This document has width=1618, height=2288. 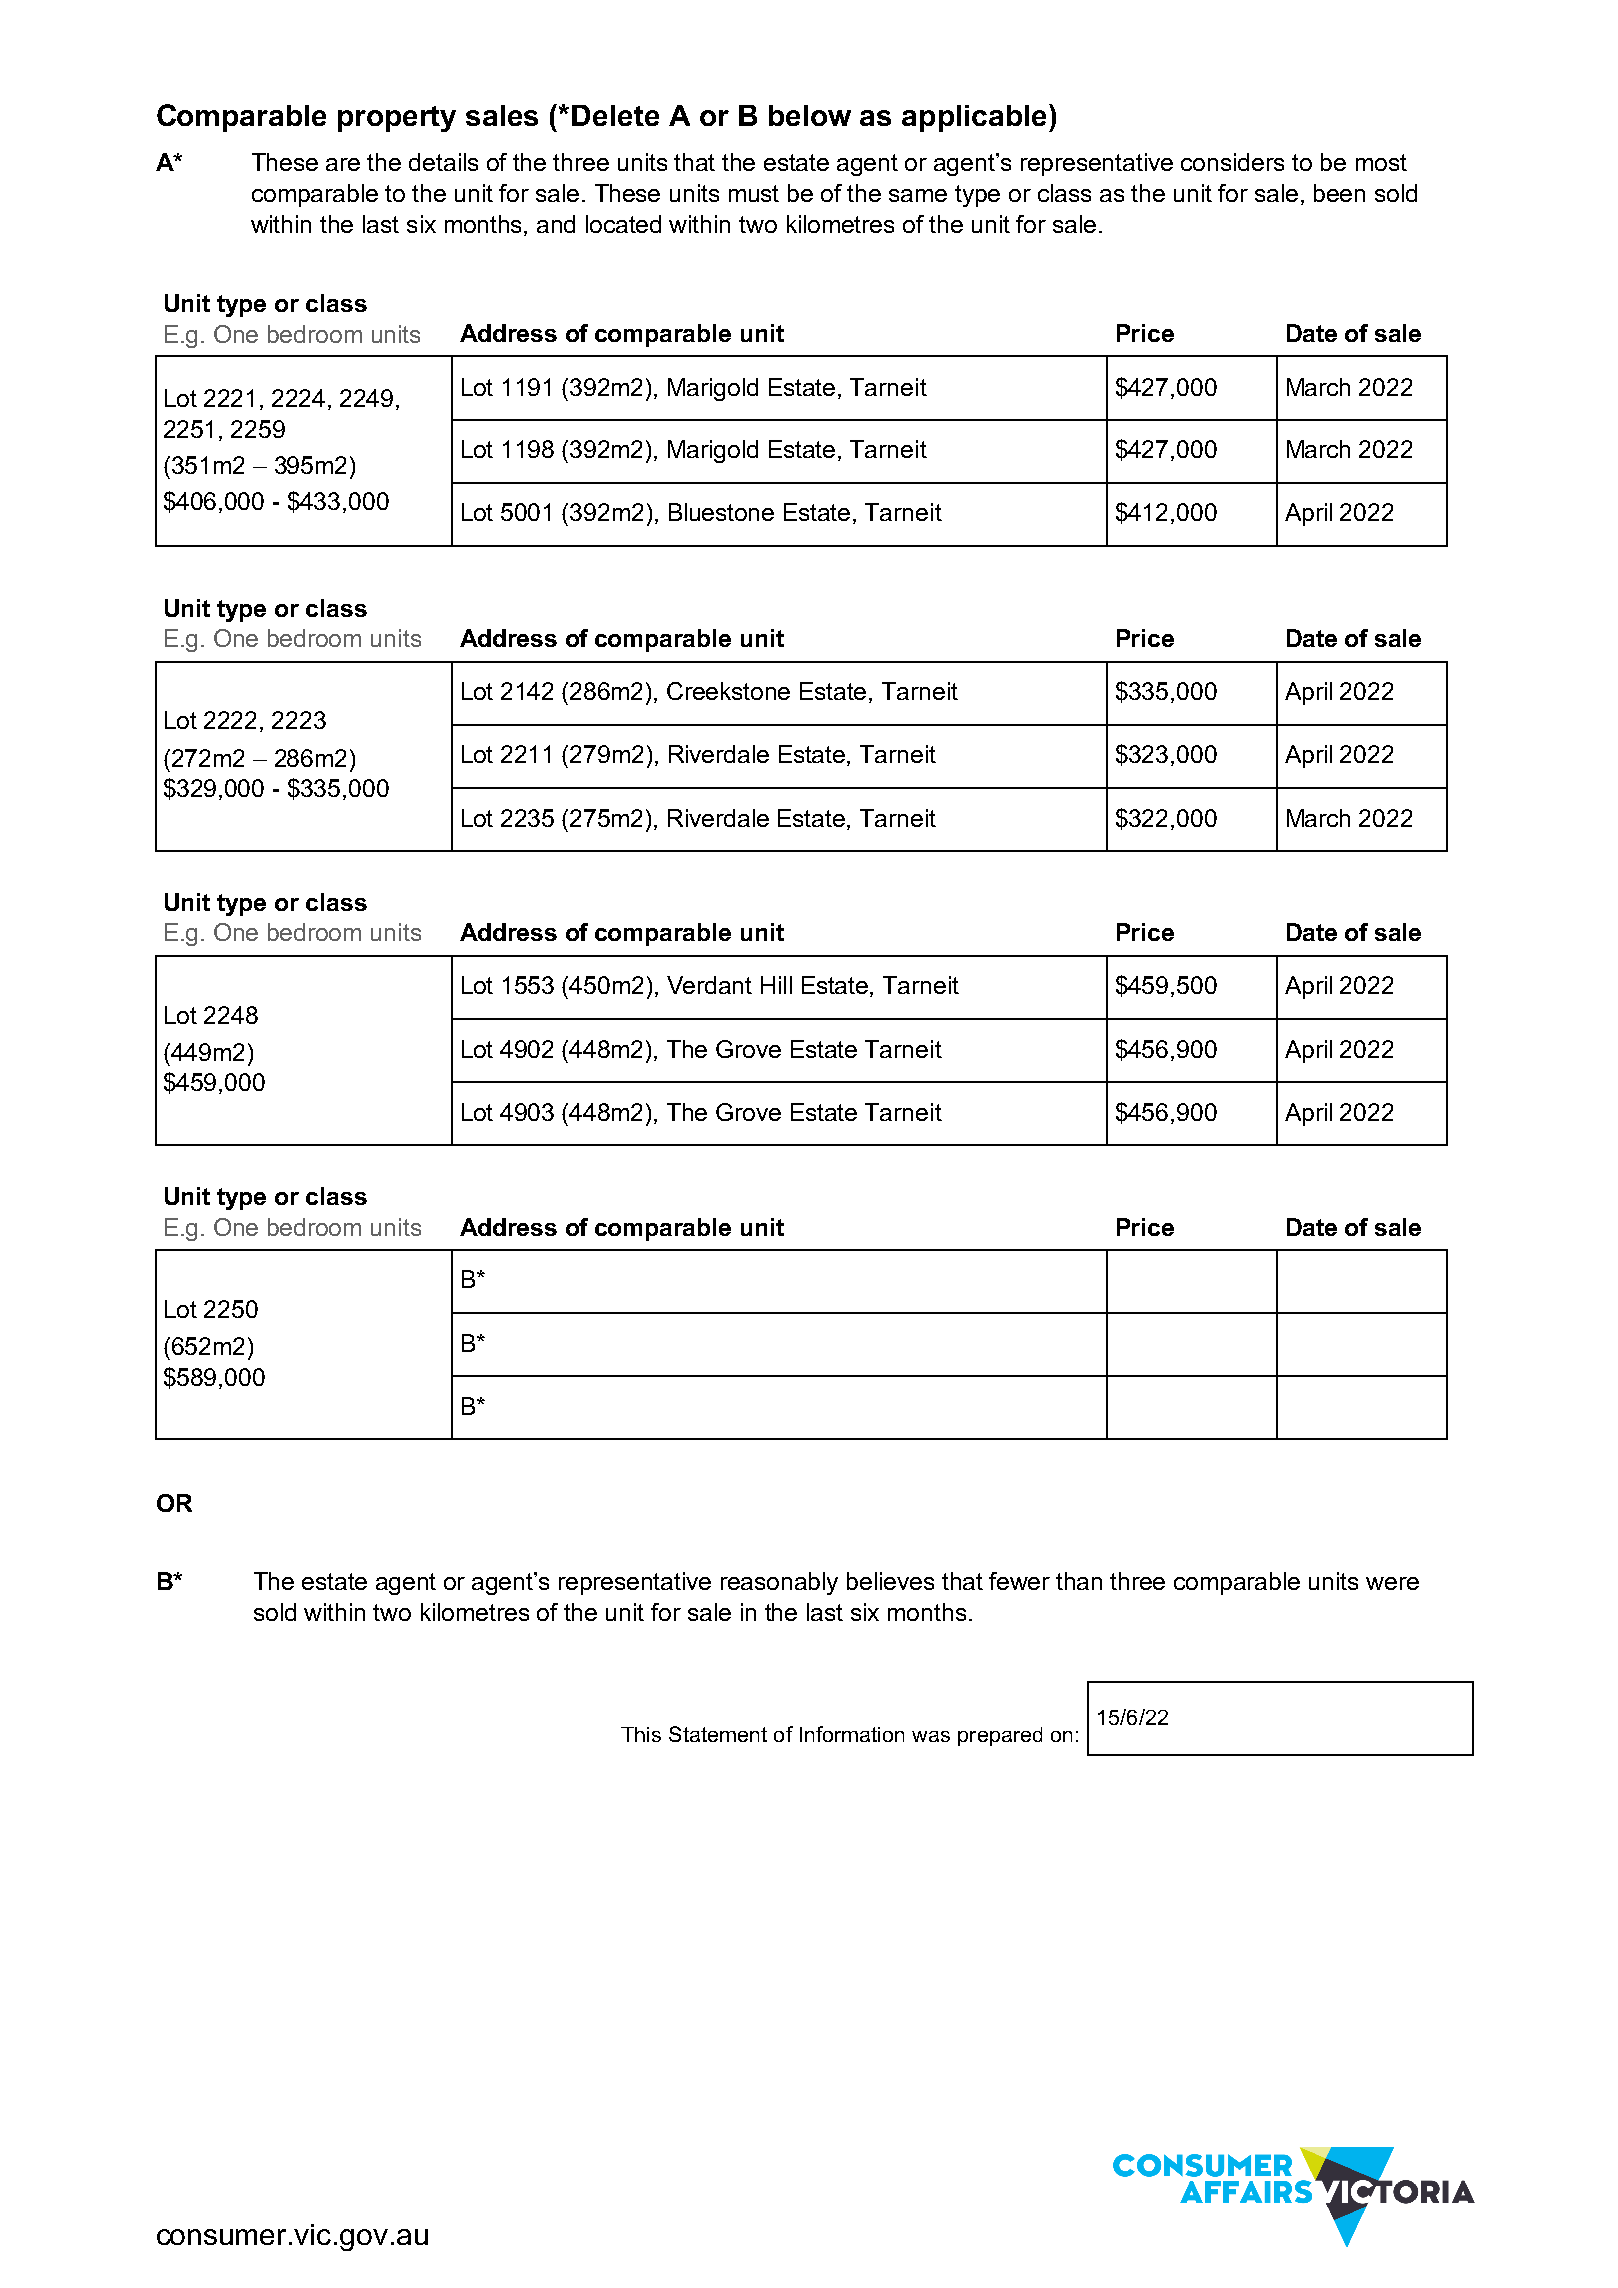 What do you see at coordinates (1019, 1581) in the document?
I see `fewer` at bounding box center [1019, 1581].
